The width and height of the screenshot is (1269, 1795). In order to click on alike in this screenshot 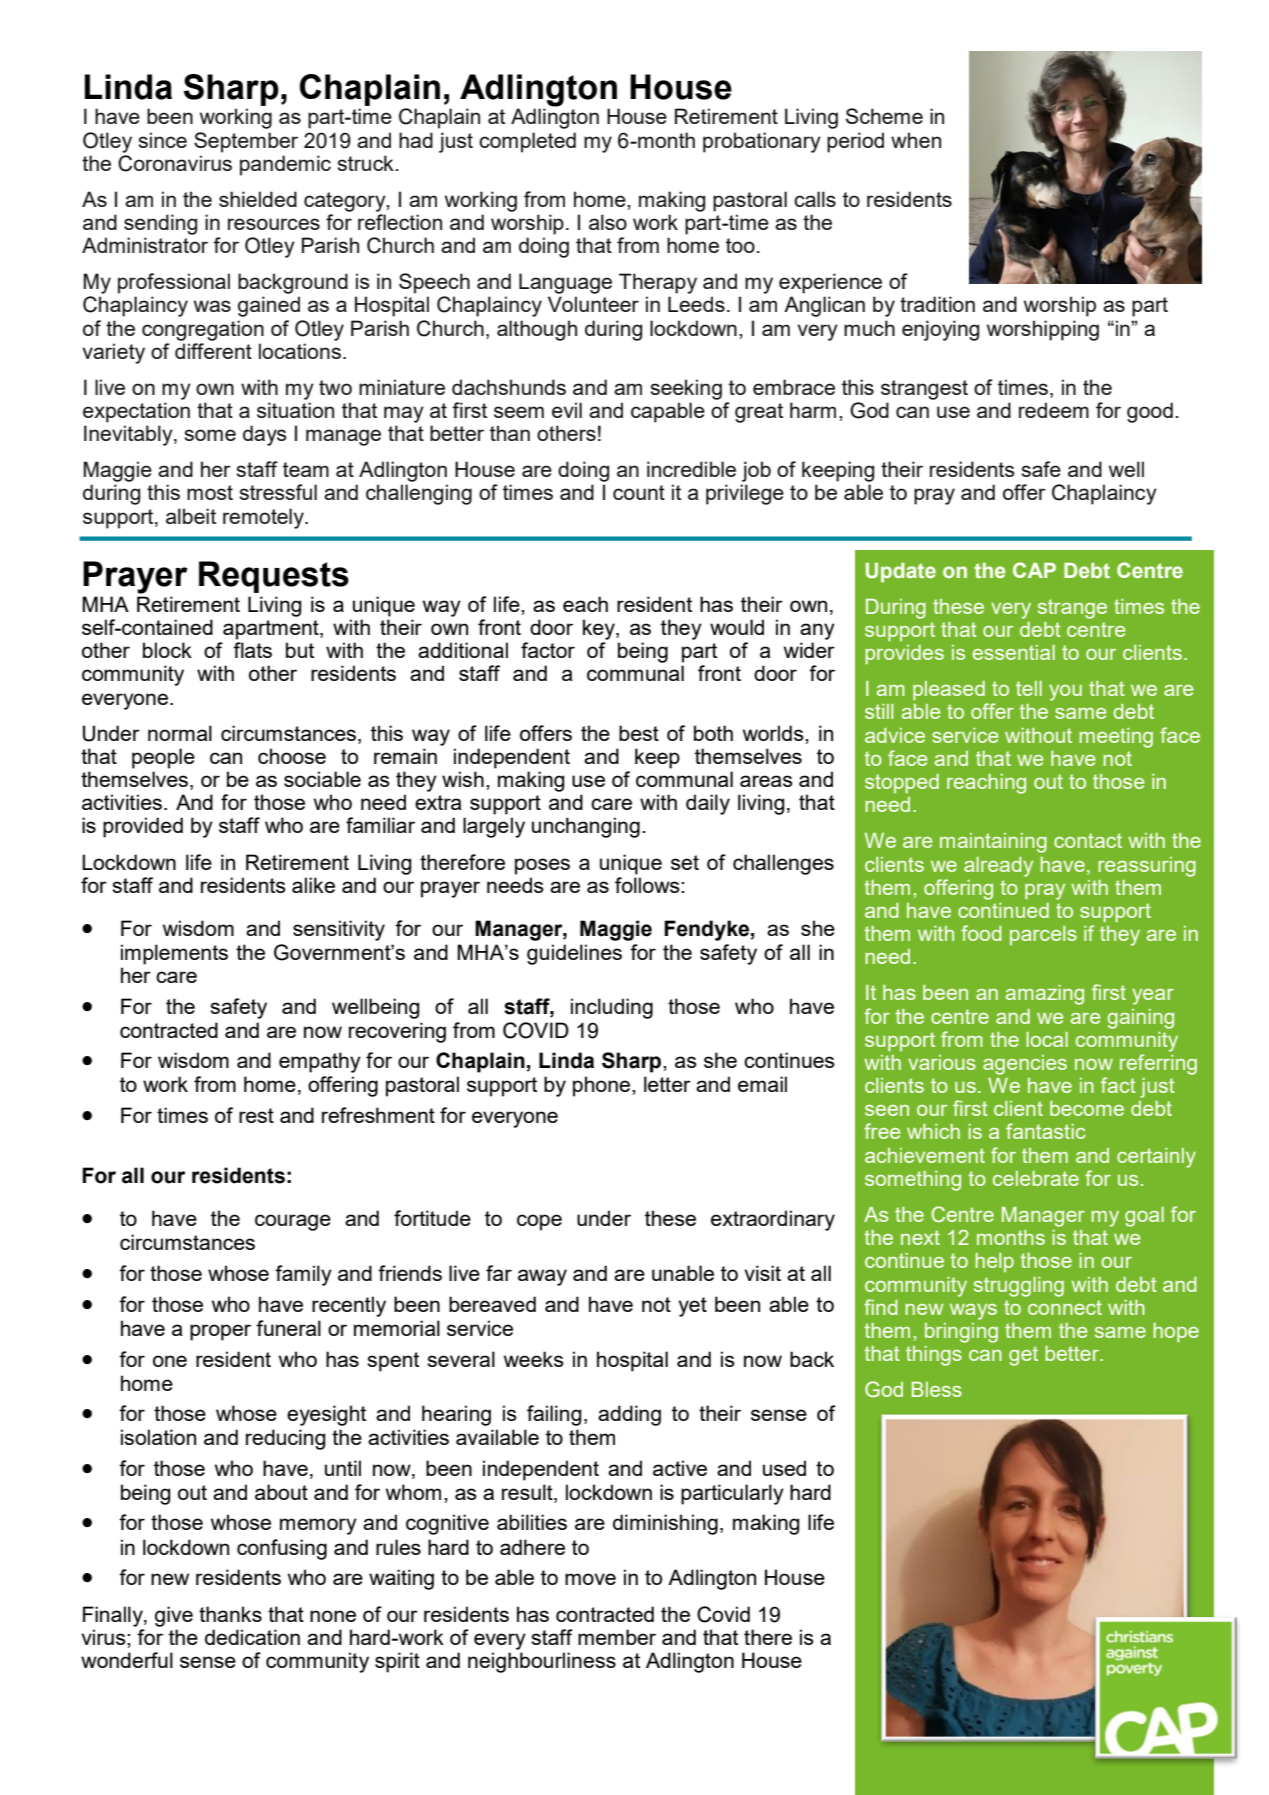, I will do `click(313, 885)`.
